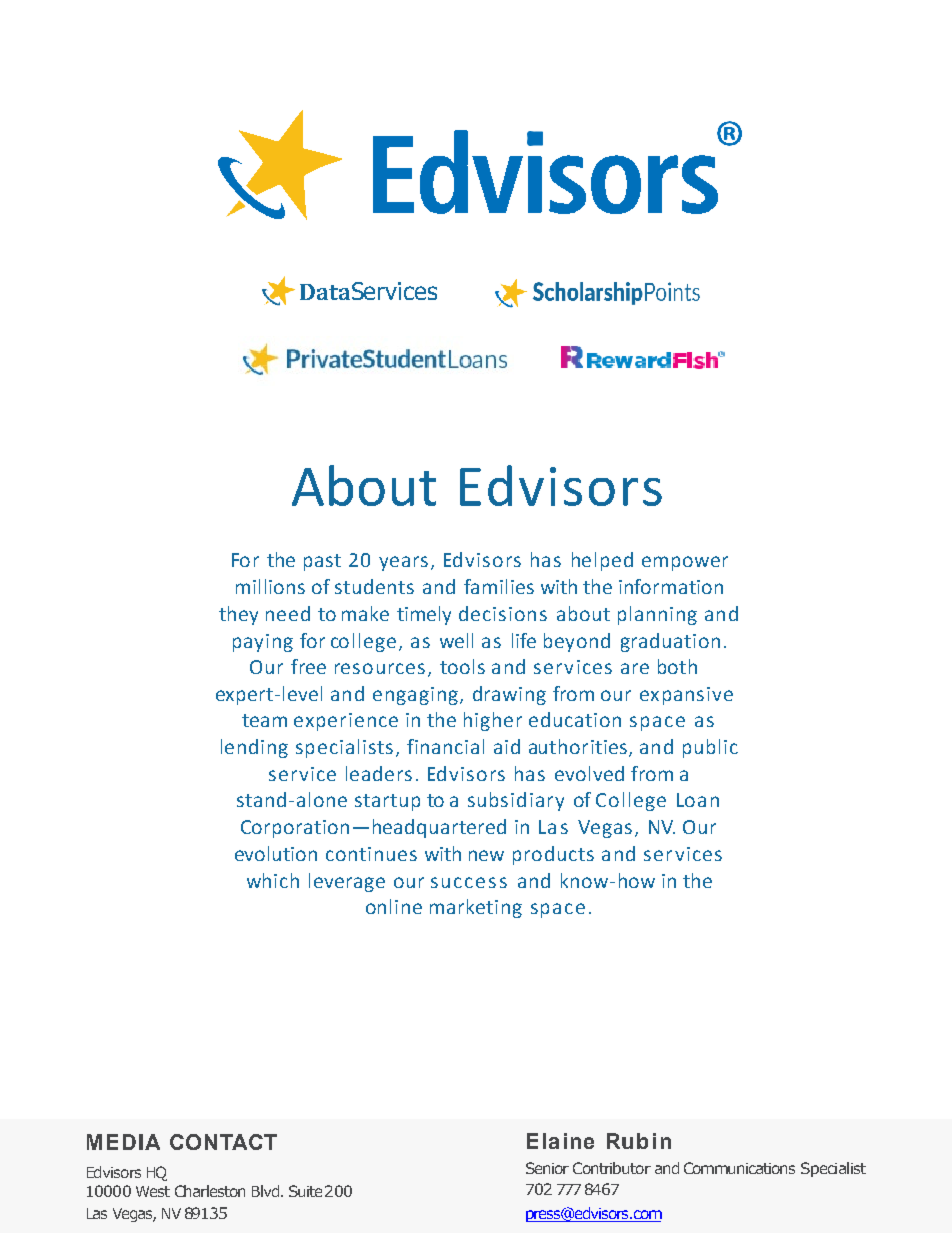  What do you see at coordinates (469, 882) in the screenshot?
I see `success` at bounding box center [469, 882].
